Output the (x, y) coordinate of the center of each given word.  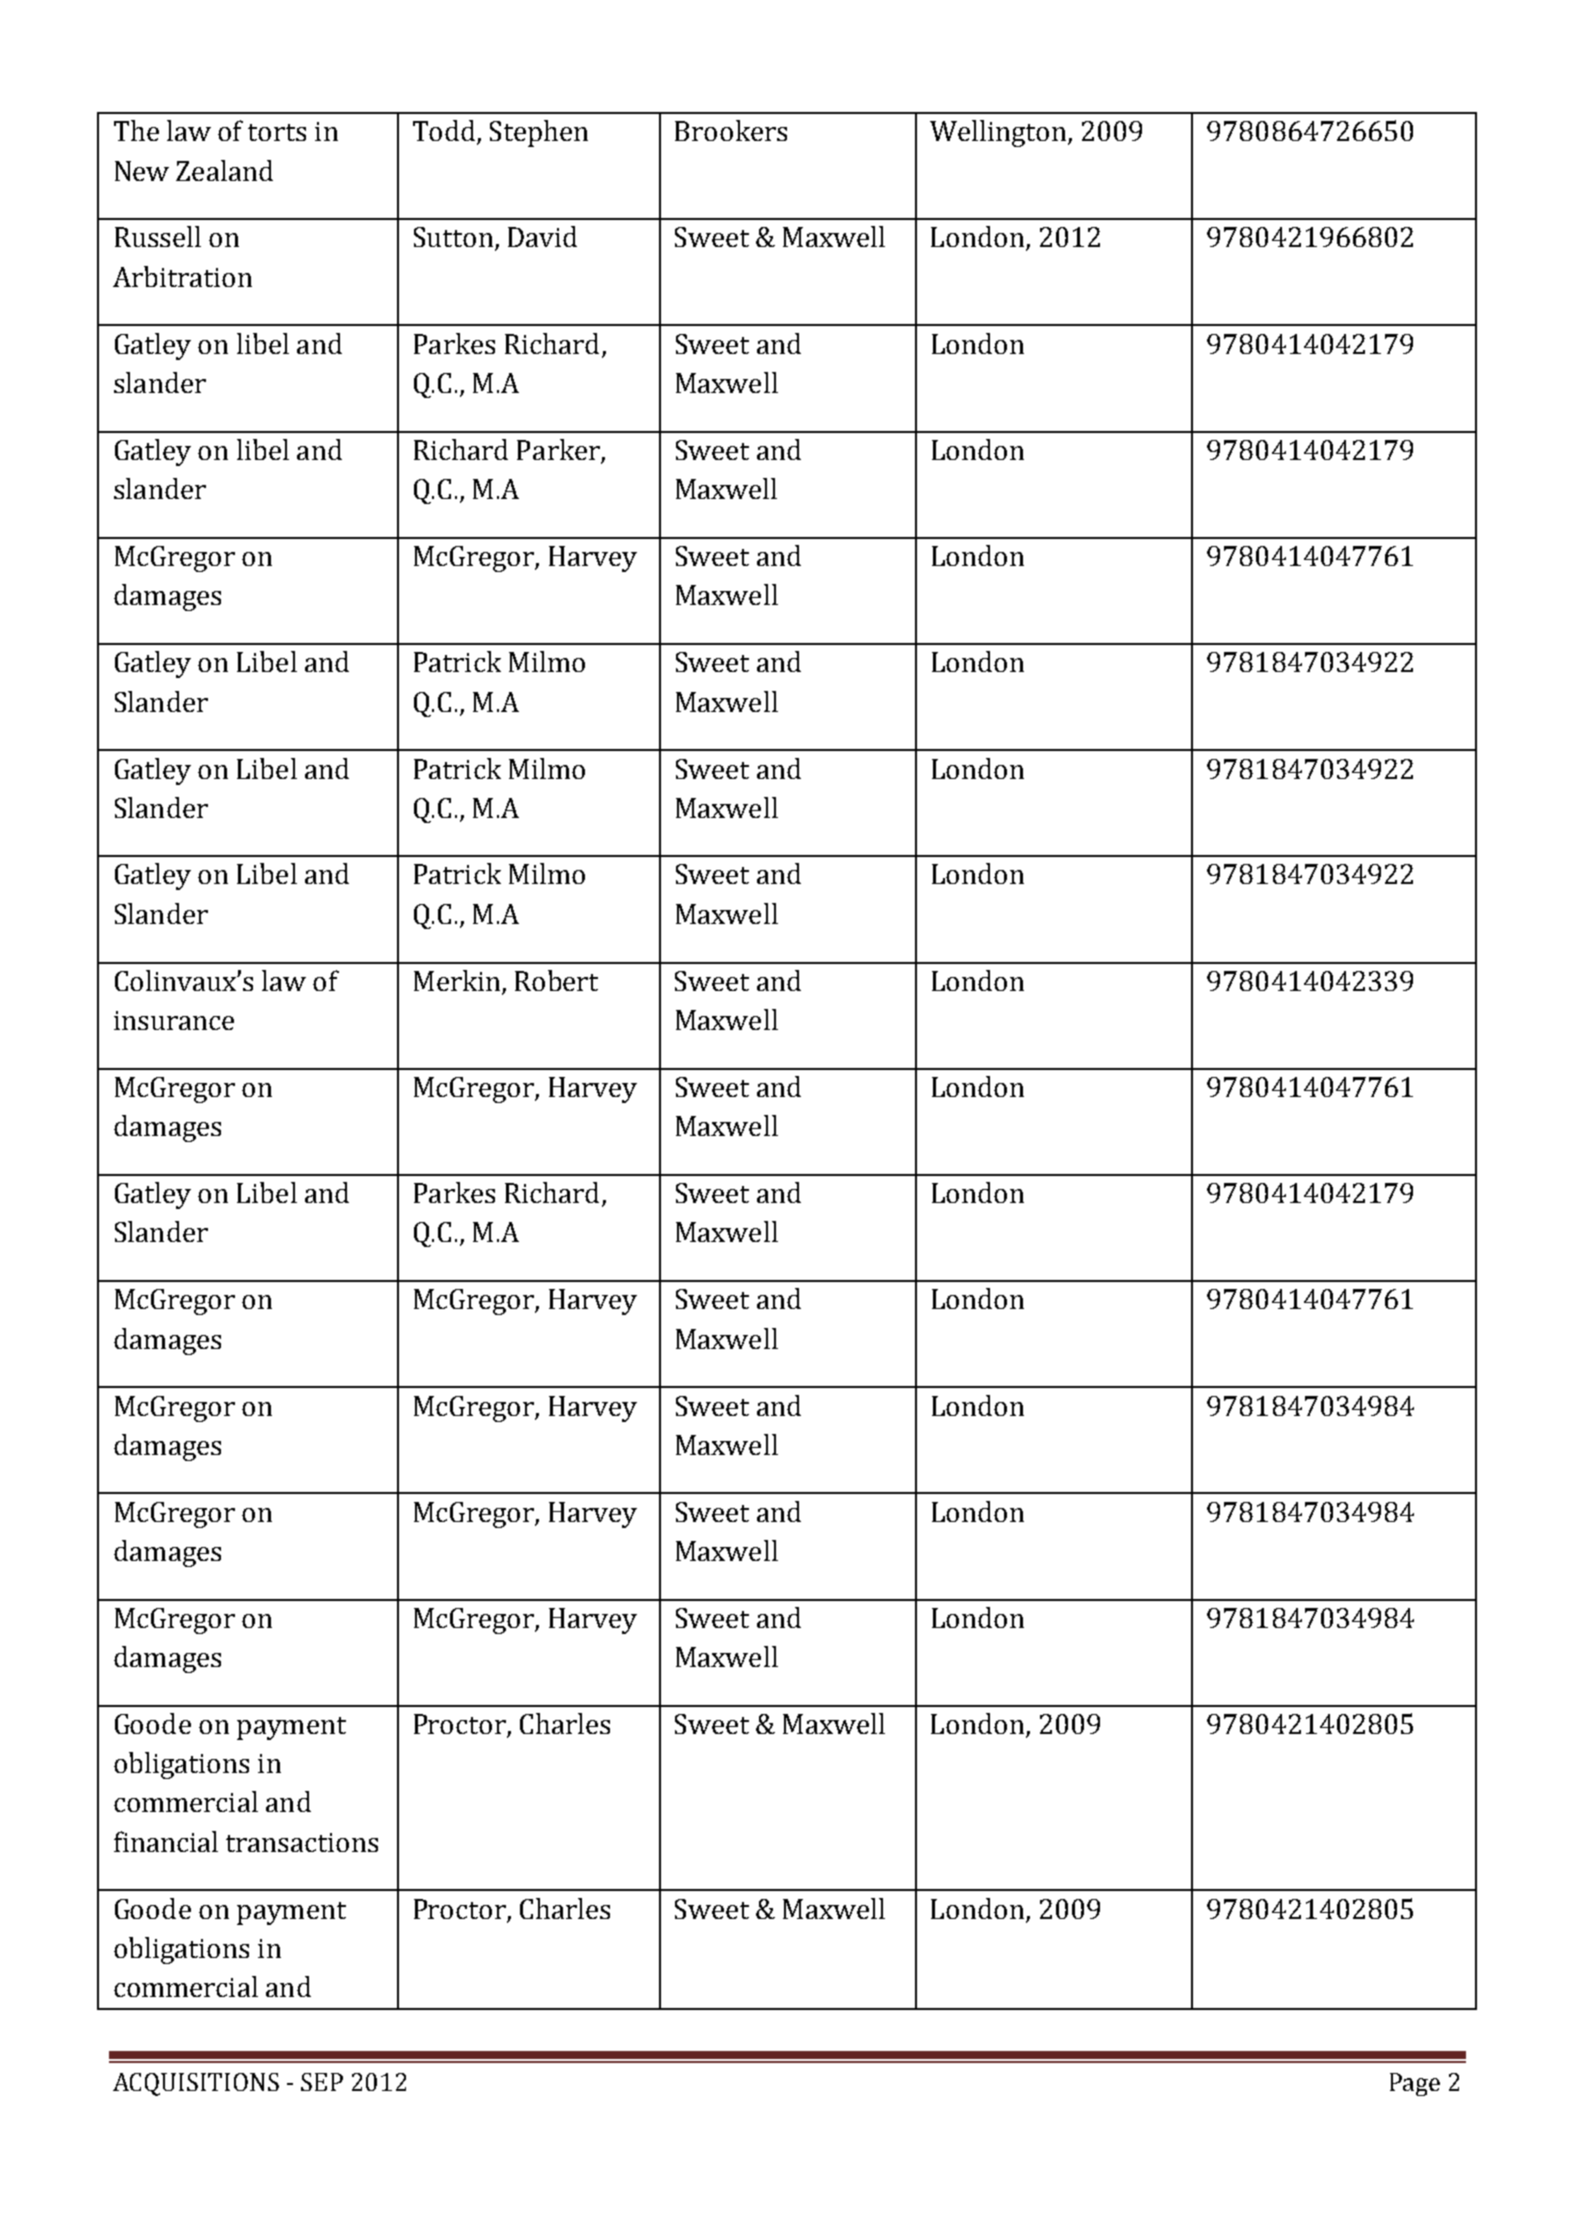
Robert (556, 980)
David (542, 236)
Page (1415, 2084)
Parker (559, 451)
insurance (174, 1020)
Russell (158, 236)
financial (166, 1841)
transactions (302, 1842)
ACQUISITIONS (196, 2084)
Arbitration (182, 276)
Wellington (999, 133)
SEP (322, 2082)
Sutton (453, 237)
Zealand (224, 170)
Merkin (457, 980)
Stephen (539, 133)
